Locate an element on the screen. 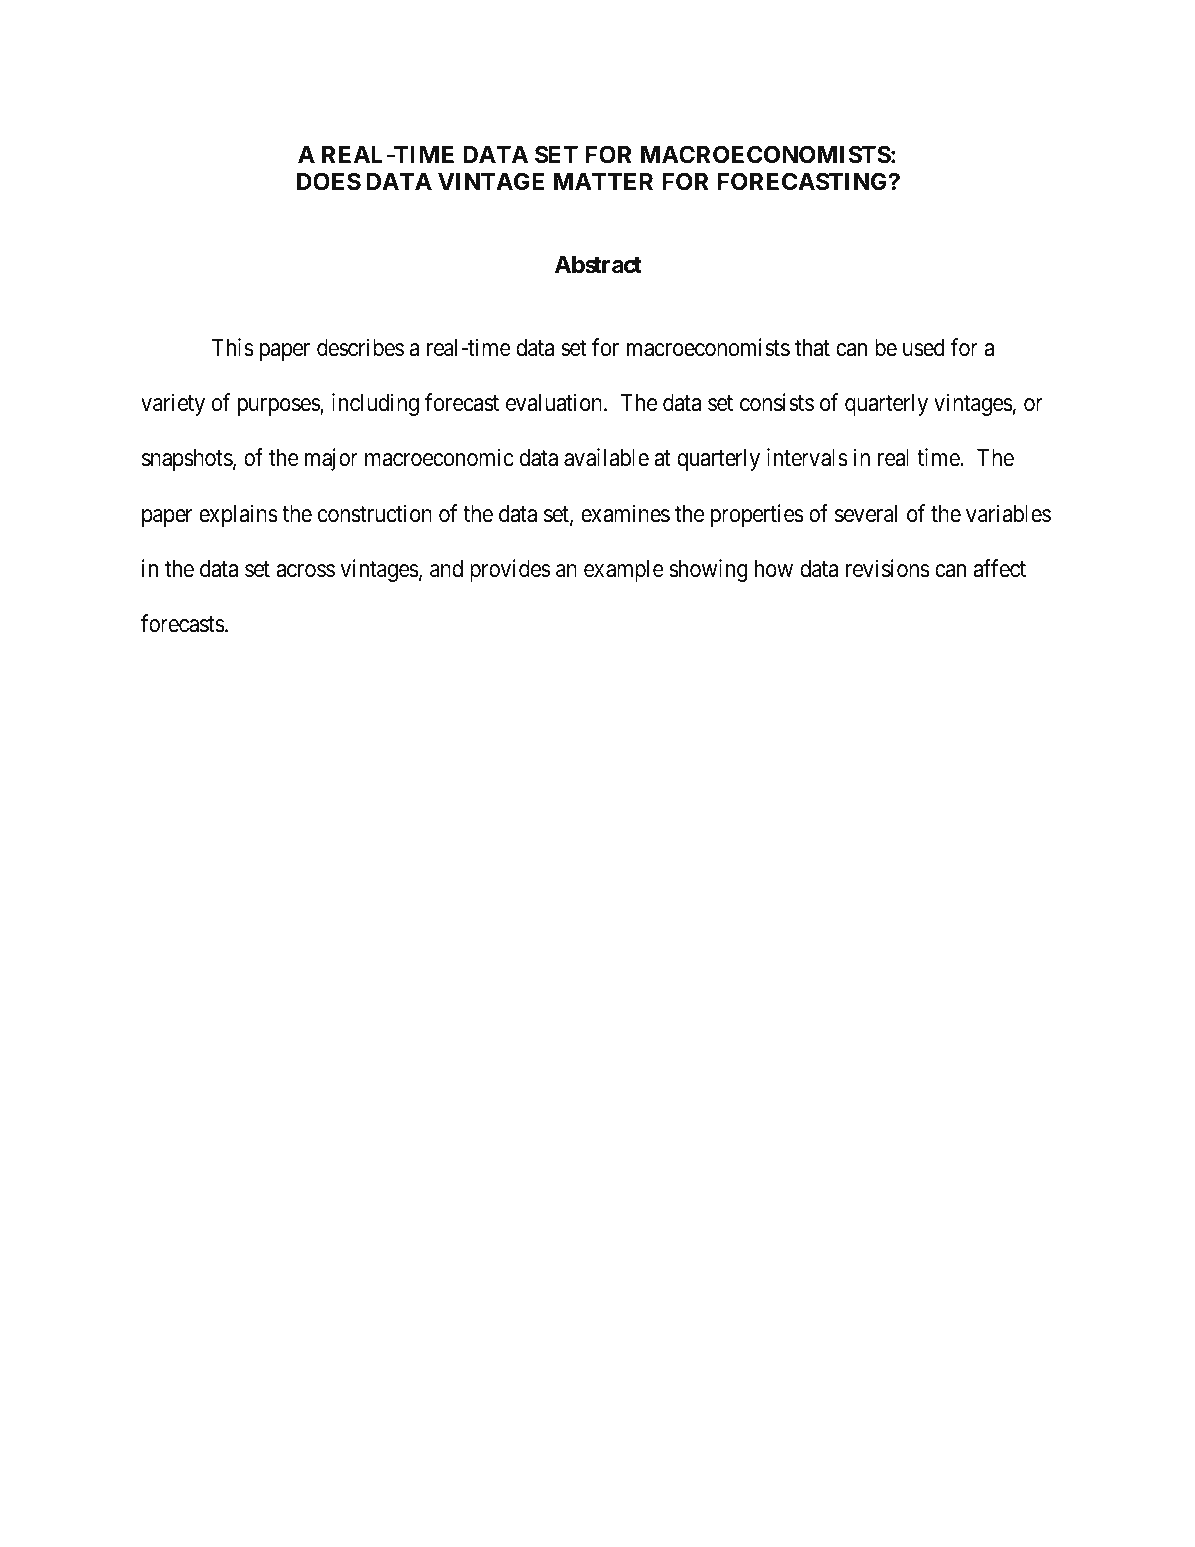  across is located at coordinates (305, 571).
